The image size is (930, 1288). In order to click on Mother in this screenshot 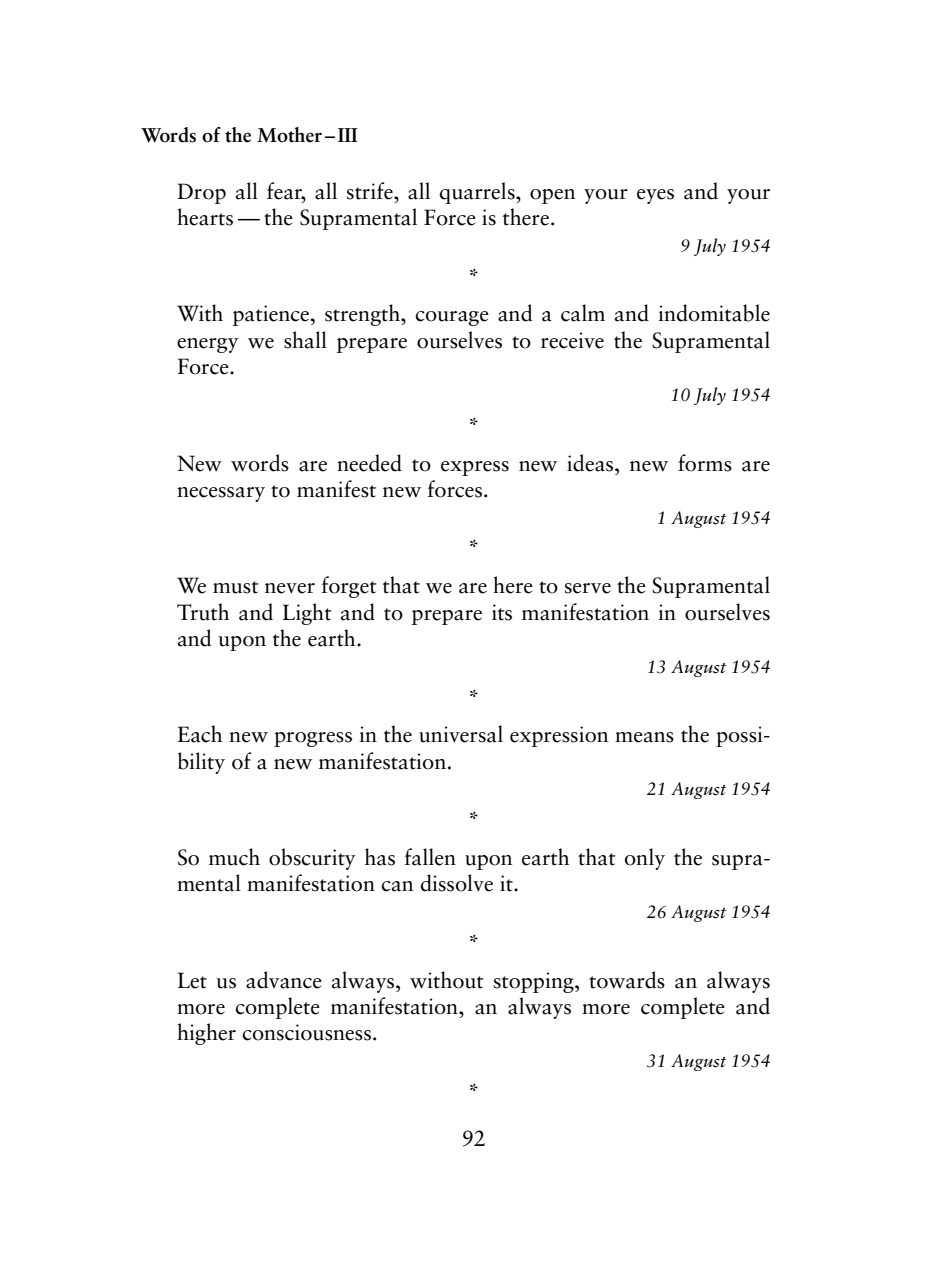, I will do `click(289, 135)`.
